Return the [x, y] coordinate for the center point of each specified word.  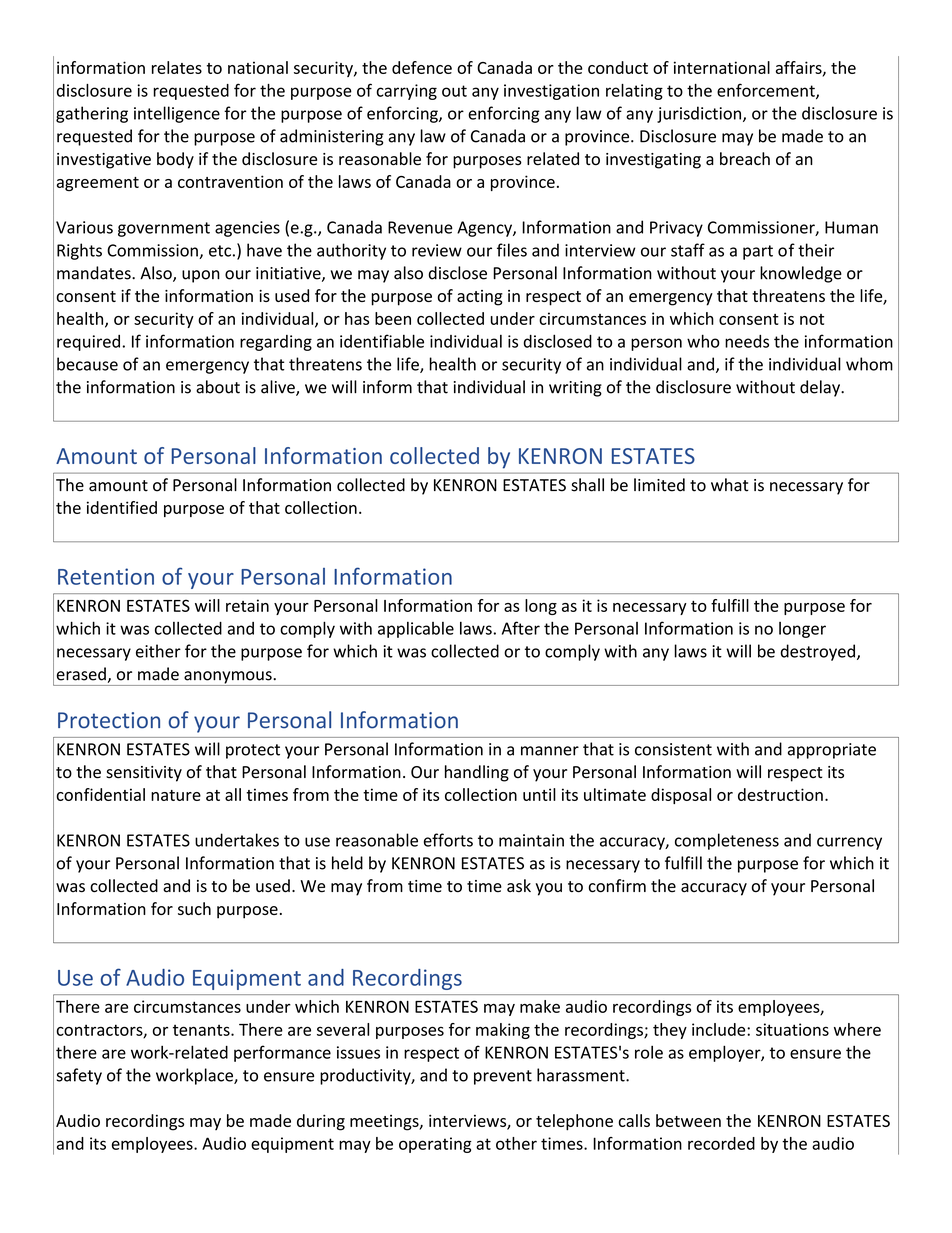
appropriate [832, 751]
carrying [407, 92]
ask [519, 886]
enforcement [767, 91]
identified [122, 507]
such [194, 908]
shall [587, 485]
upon [201, 276]
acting [480, 298]
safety [79, 1076]
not [812, 319]
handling [477, 773]
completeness [727, 841]
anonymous [228, 678]
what [730, 485]
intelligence [177, 114]
